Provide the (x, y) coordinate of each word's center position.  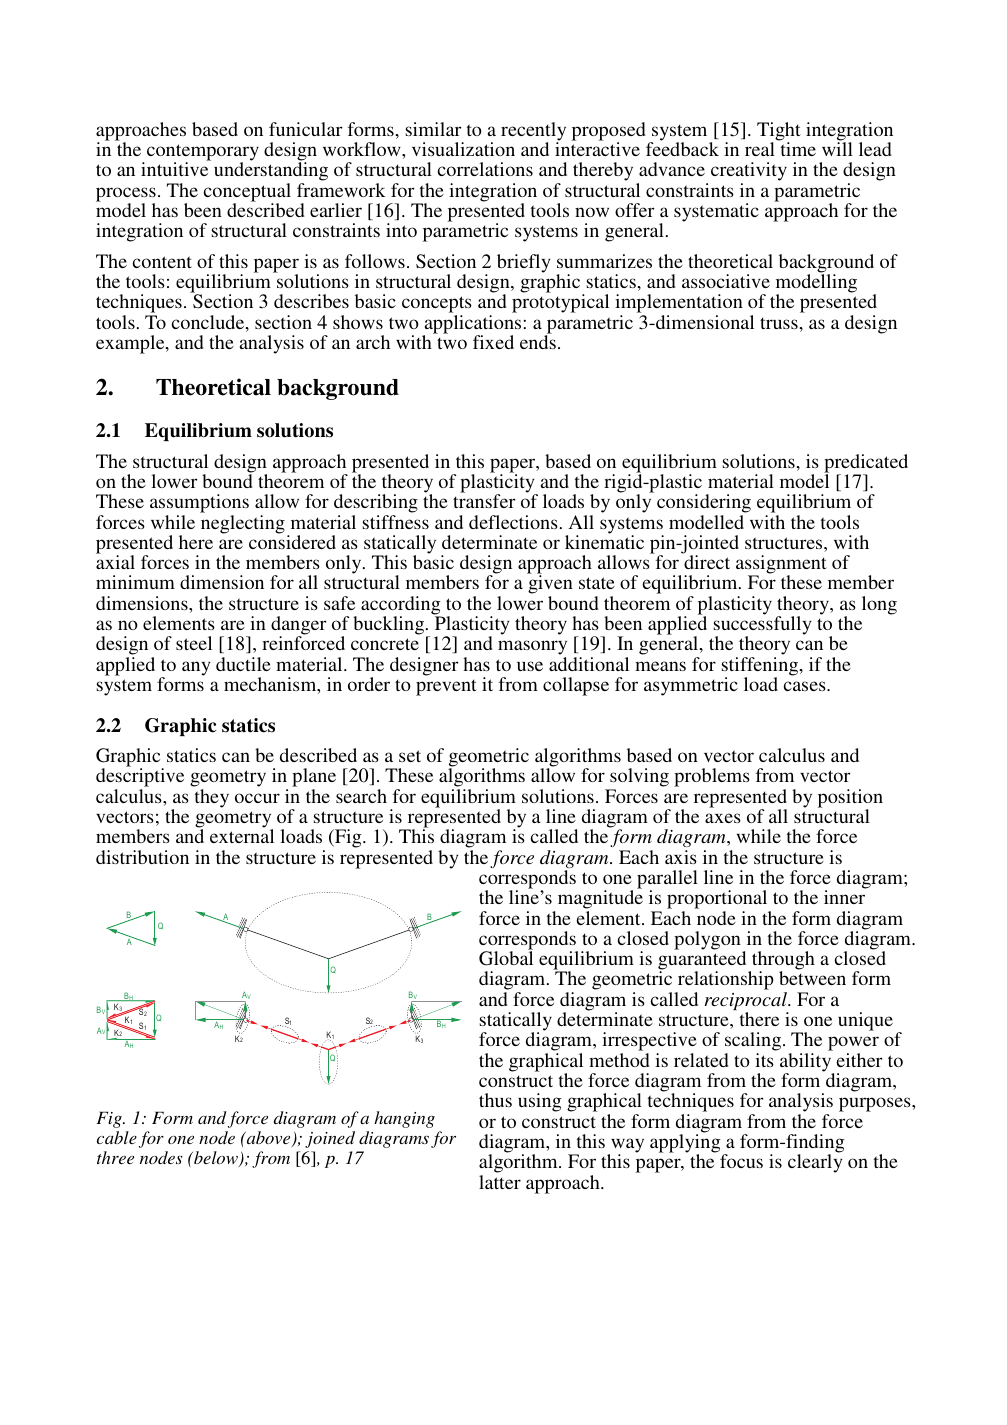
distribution (142, 857)
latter (500, 1182)
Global (506, 957)
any (196, 668)
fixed (493, 342)
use (530, 666)
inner (845, 896)
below (216, 1159)
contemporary (203, 153)
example (131, 344)
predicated (866, 464)
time (797, 148)
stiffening (761, 667)
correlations (485, 169)
